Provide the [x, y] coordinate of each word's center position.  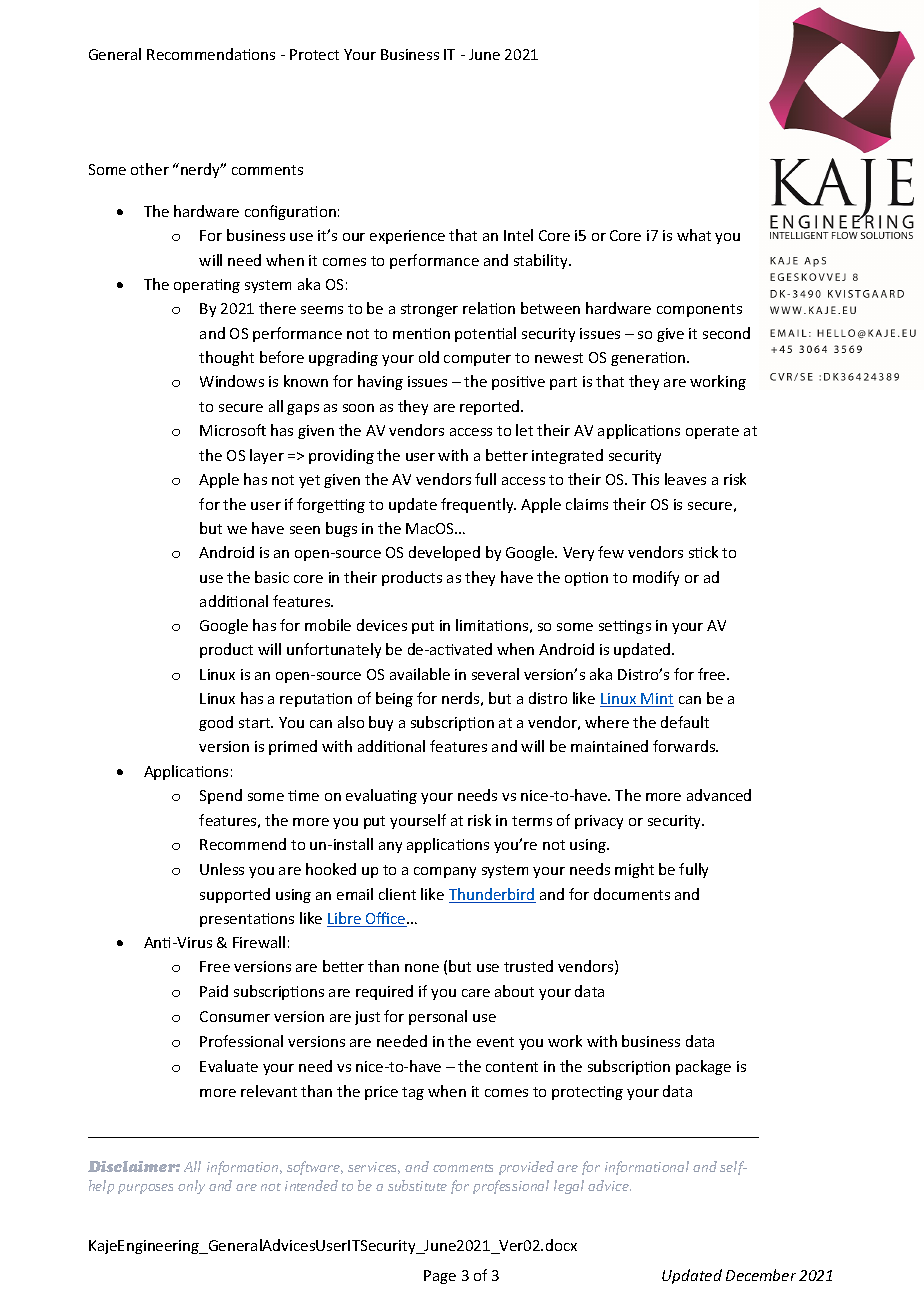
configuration [290, 212]
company [445, 872]
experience [407, 237]
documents [632, 894]
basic [272, 577]
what [694, 235]
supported [235, 895]
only [191, 1187]
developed [444, 553]
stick [703, 552]
